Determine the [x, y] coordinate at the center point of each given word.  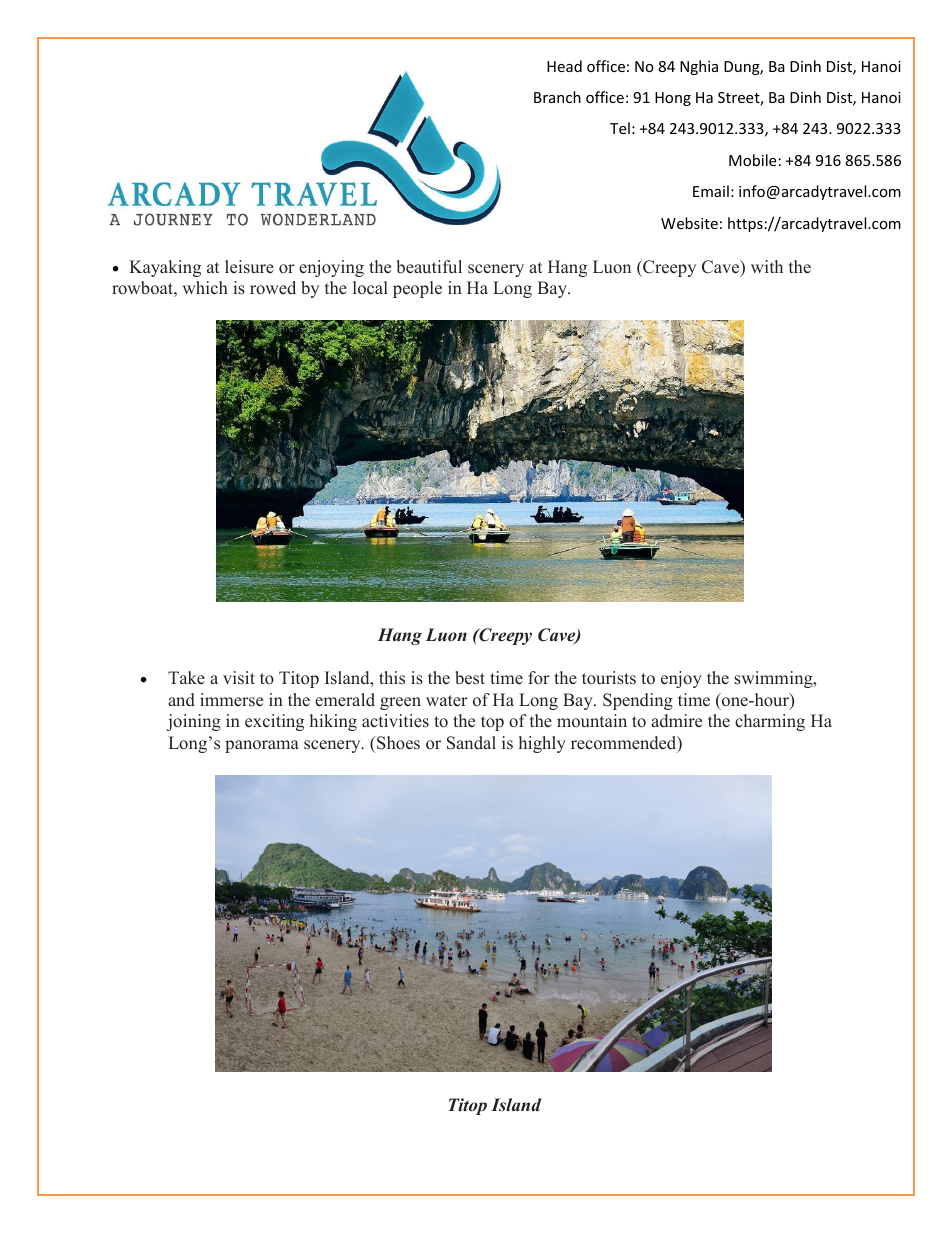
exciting [274, 722]
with [767, 266]
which [205, 288]
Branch [557, 97]
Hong [673, 99]
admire [676, 721]
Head [564, 66]
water [447, 701]
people [417, 289]
